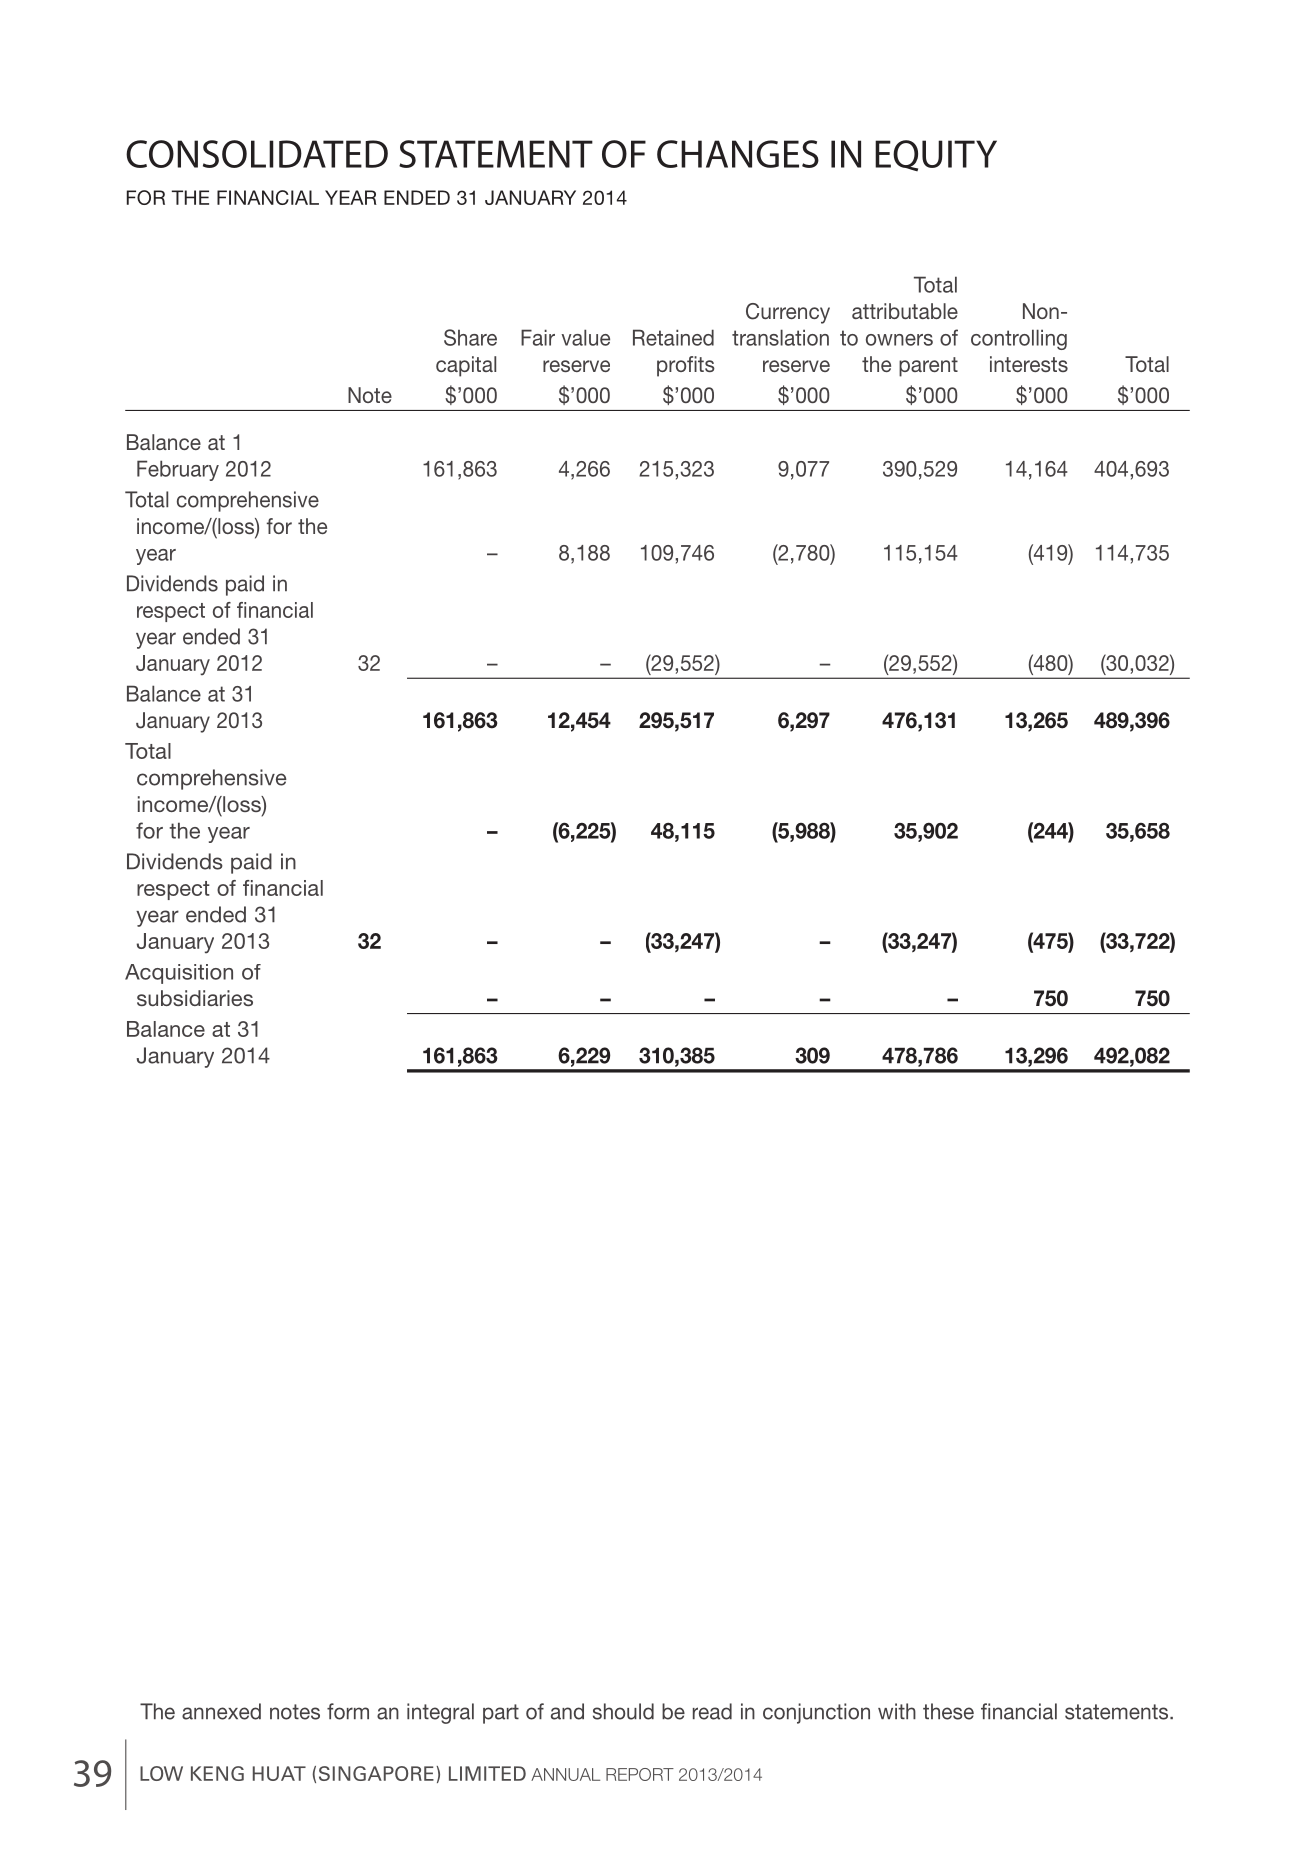 Image resolution: width=1315 pixels, height=1860 pixels. I want to click on Fair, so click(538, 337).
